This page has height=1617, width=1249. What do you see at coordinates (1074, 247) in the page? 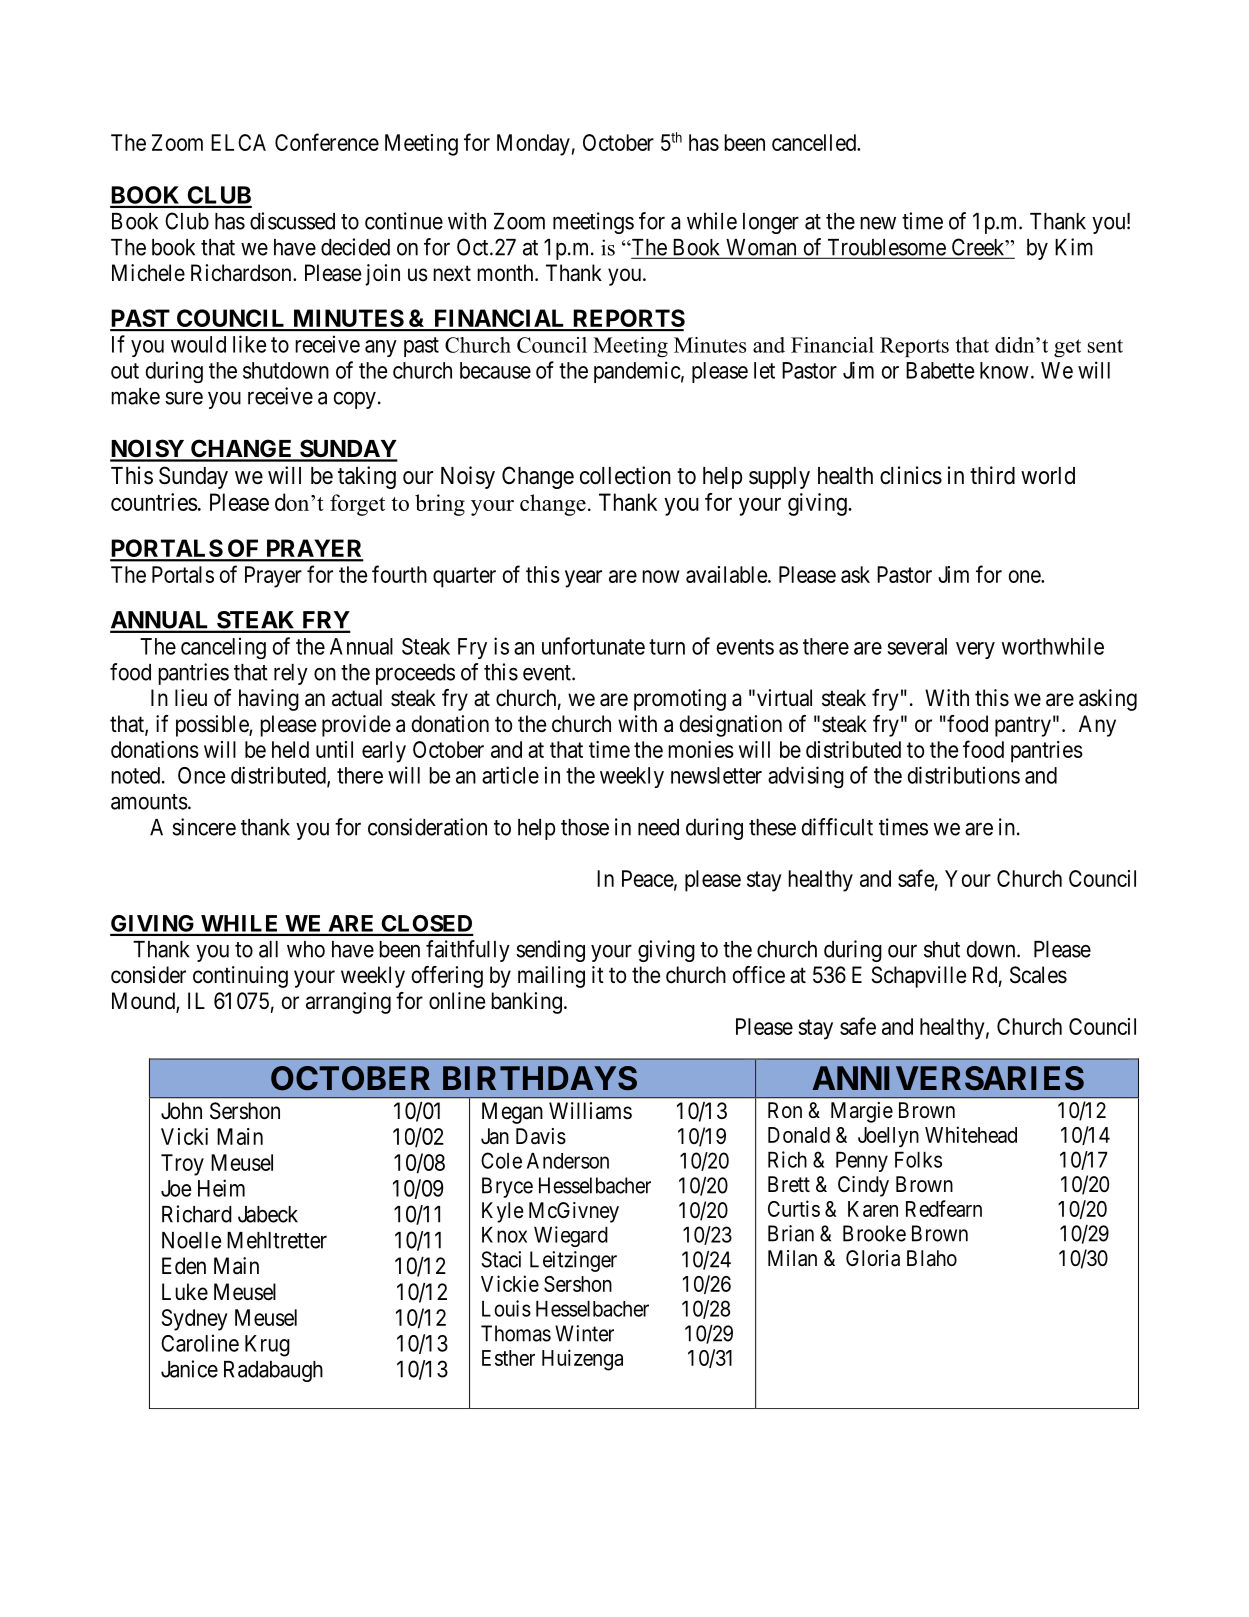
I see `Kim` at bounding box center [1074, 247].
